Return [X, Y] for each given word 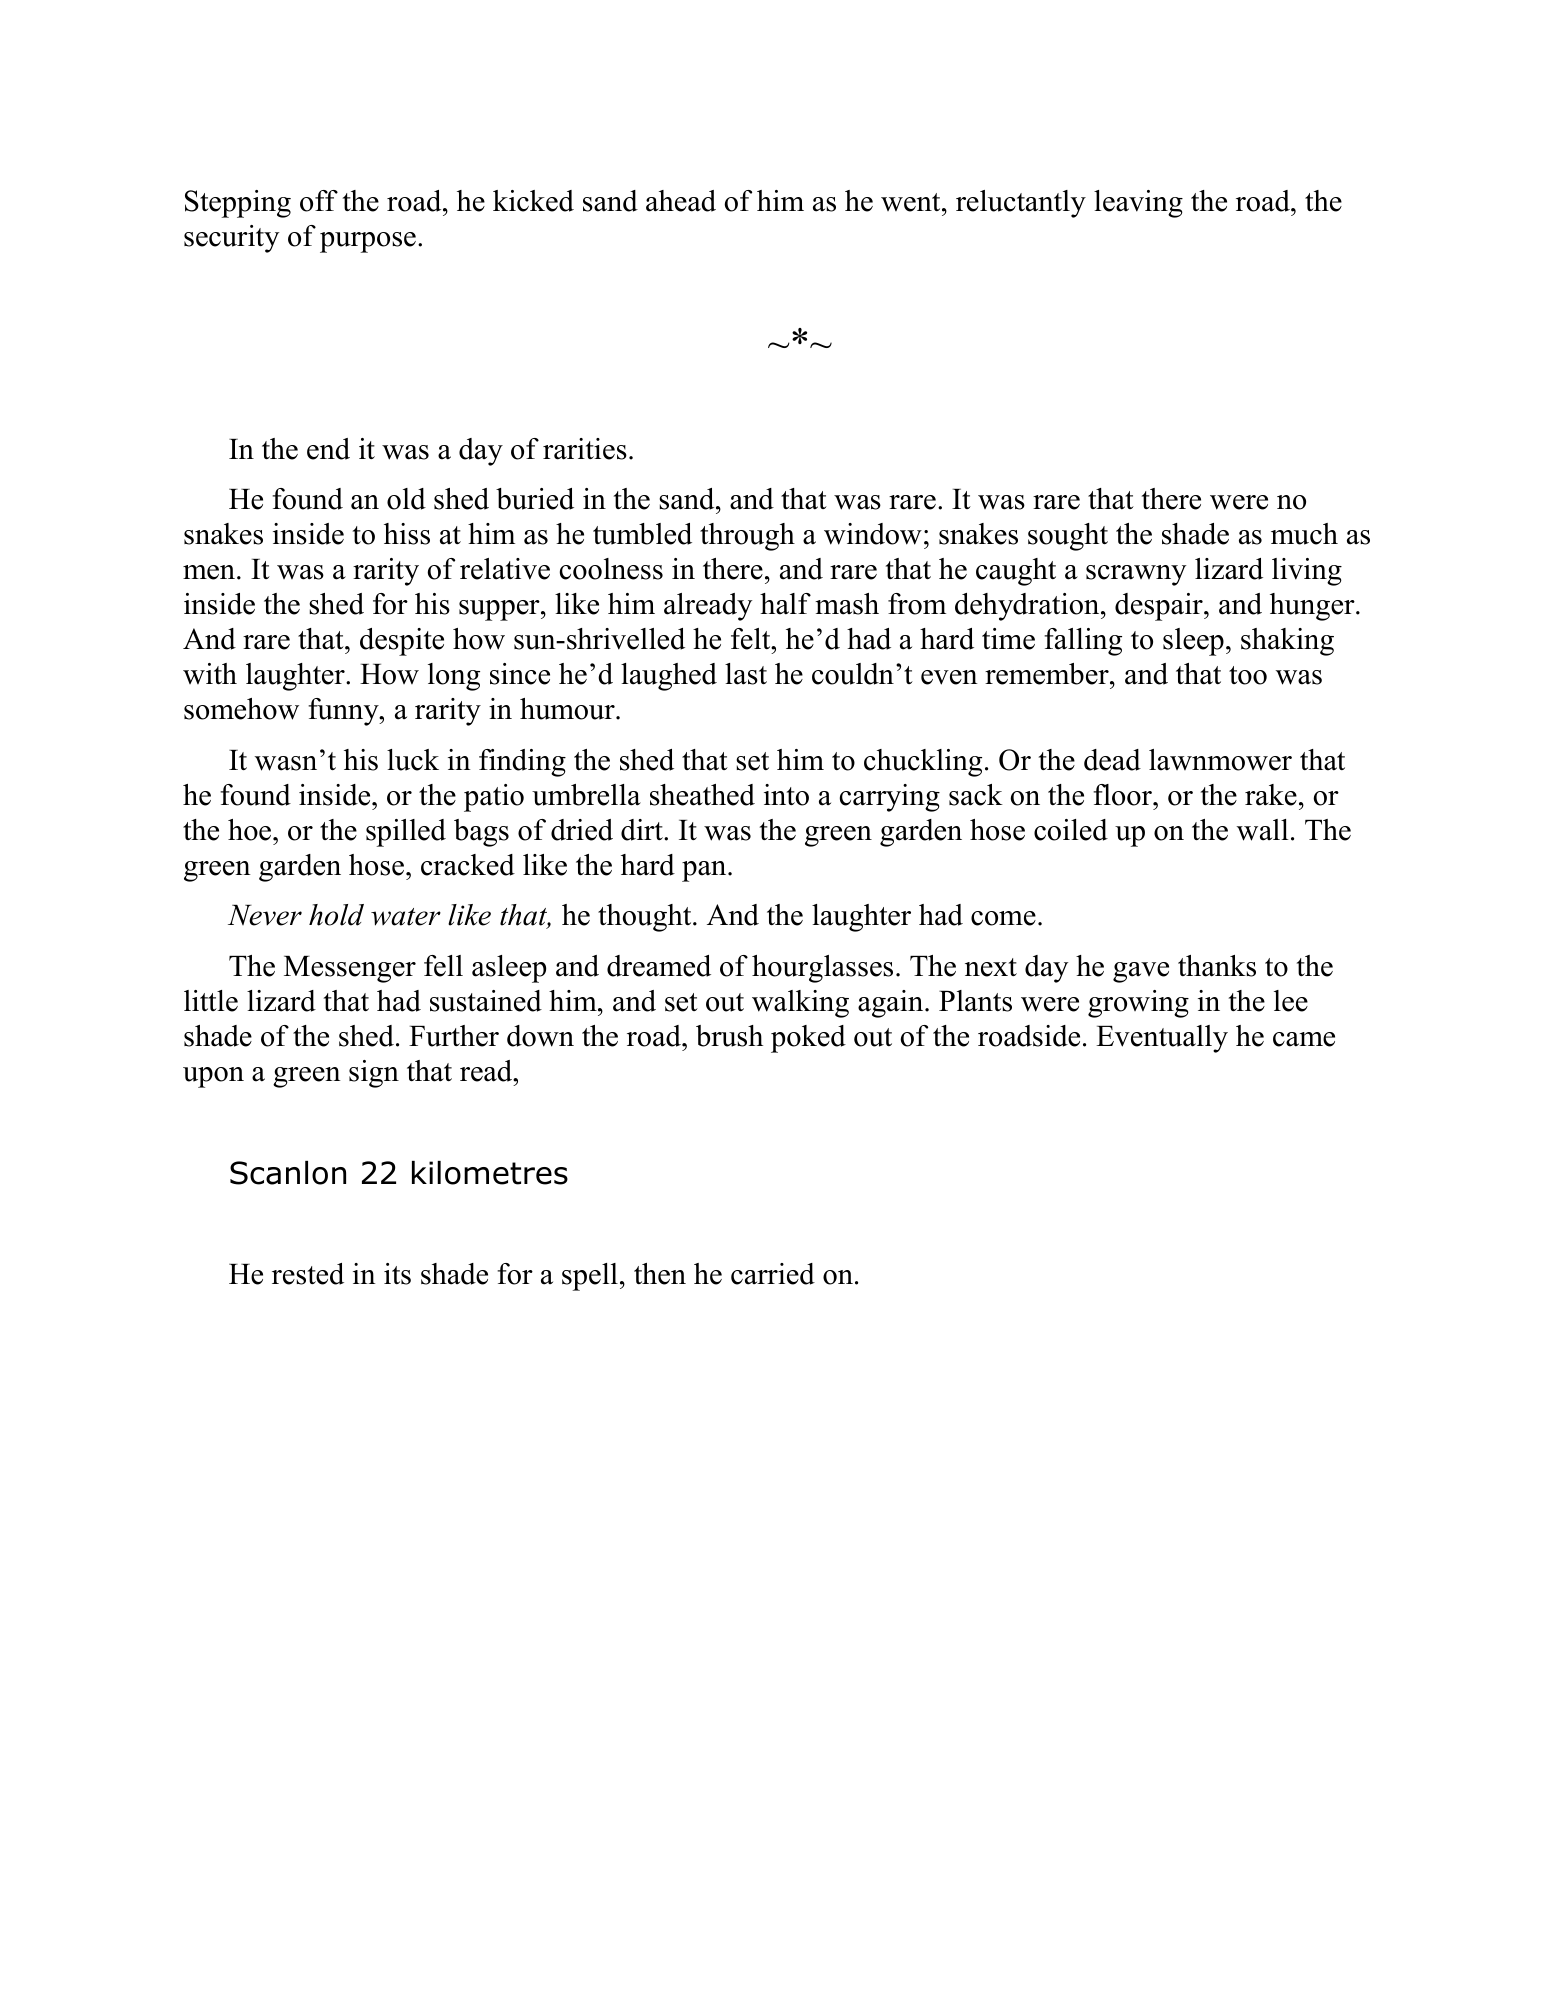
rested [308, 1274]
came [1304, 1039]
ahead [681, 201]
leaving [1138, 204]
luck [413, 760]
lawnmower [1220, 760]
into [786, 795]
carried [773, 1274]
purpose [368, 242]
